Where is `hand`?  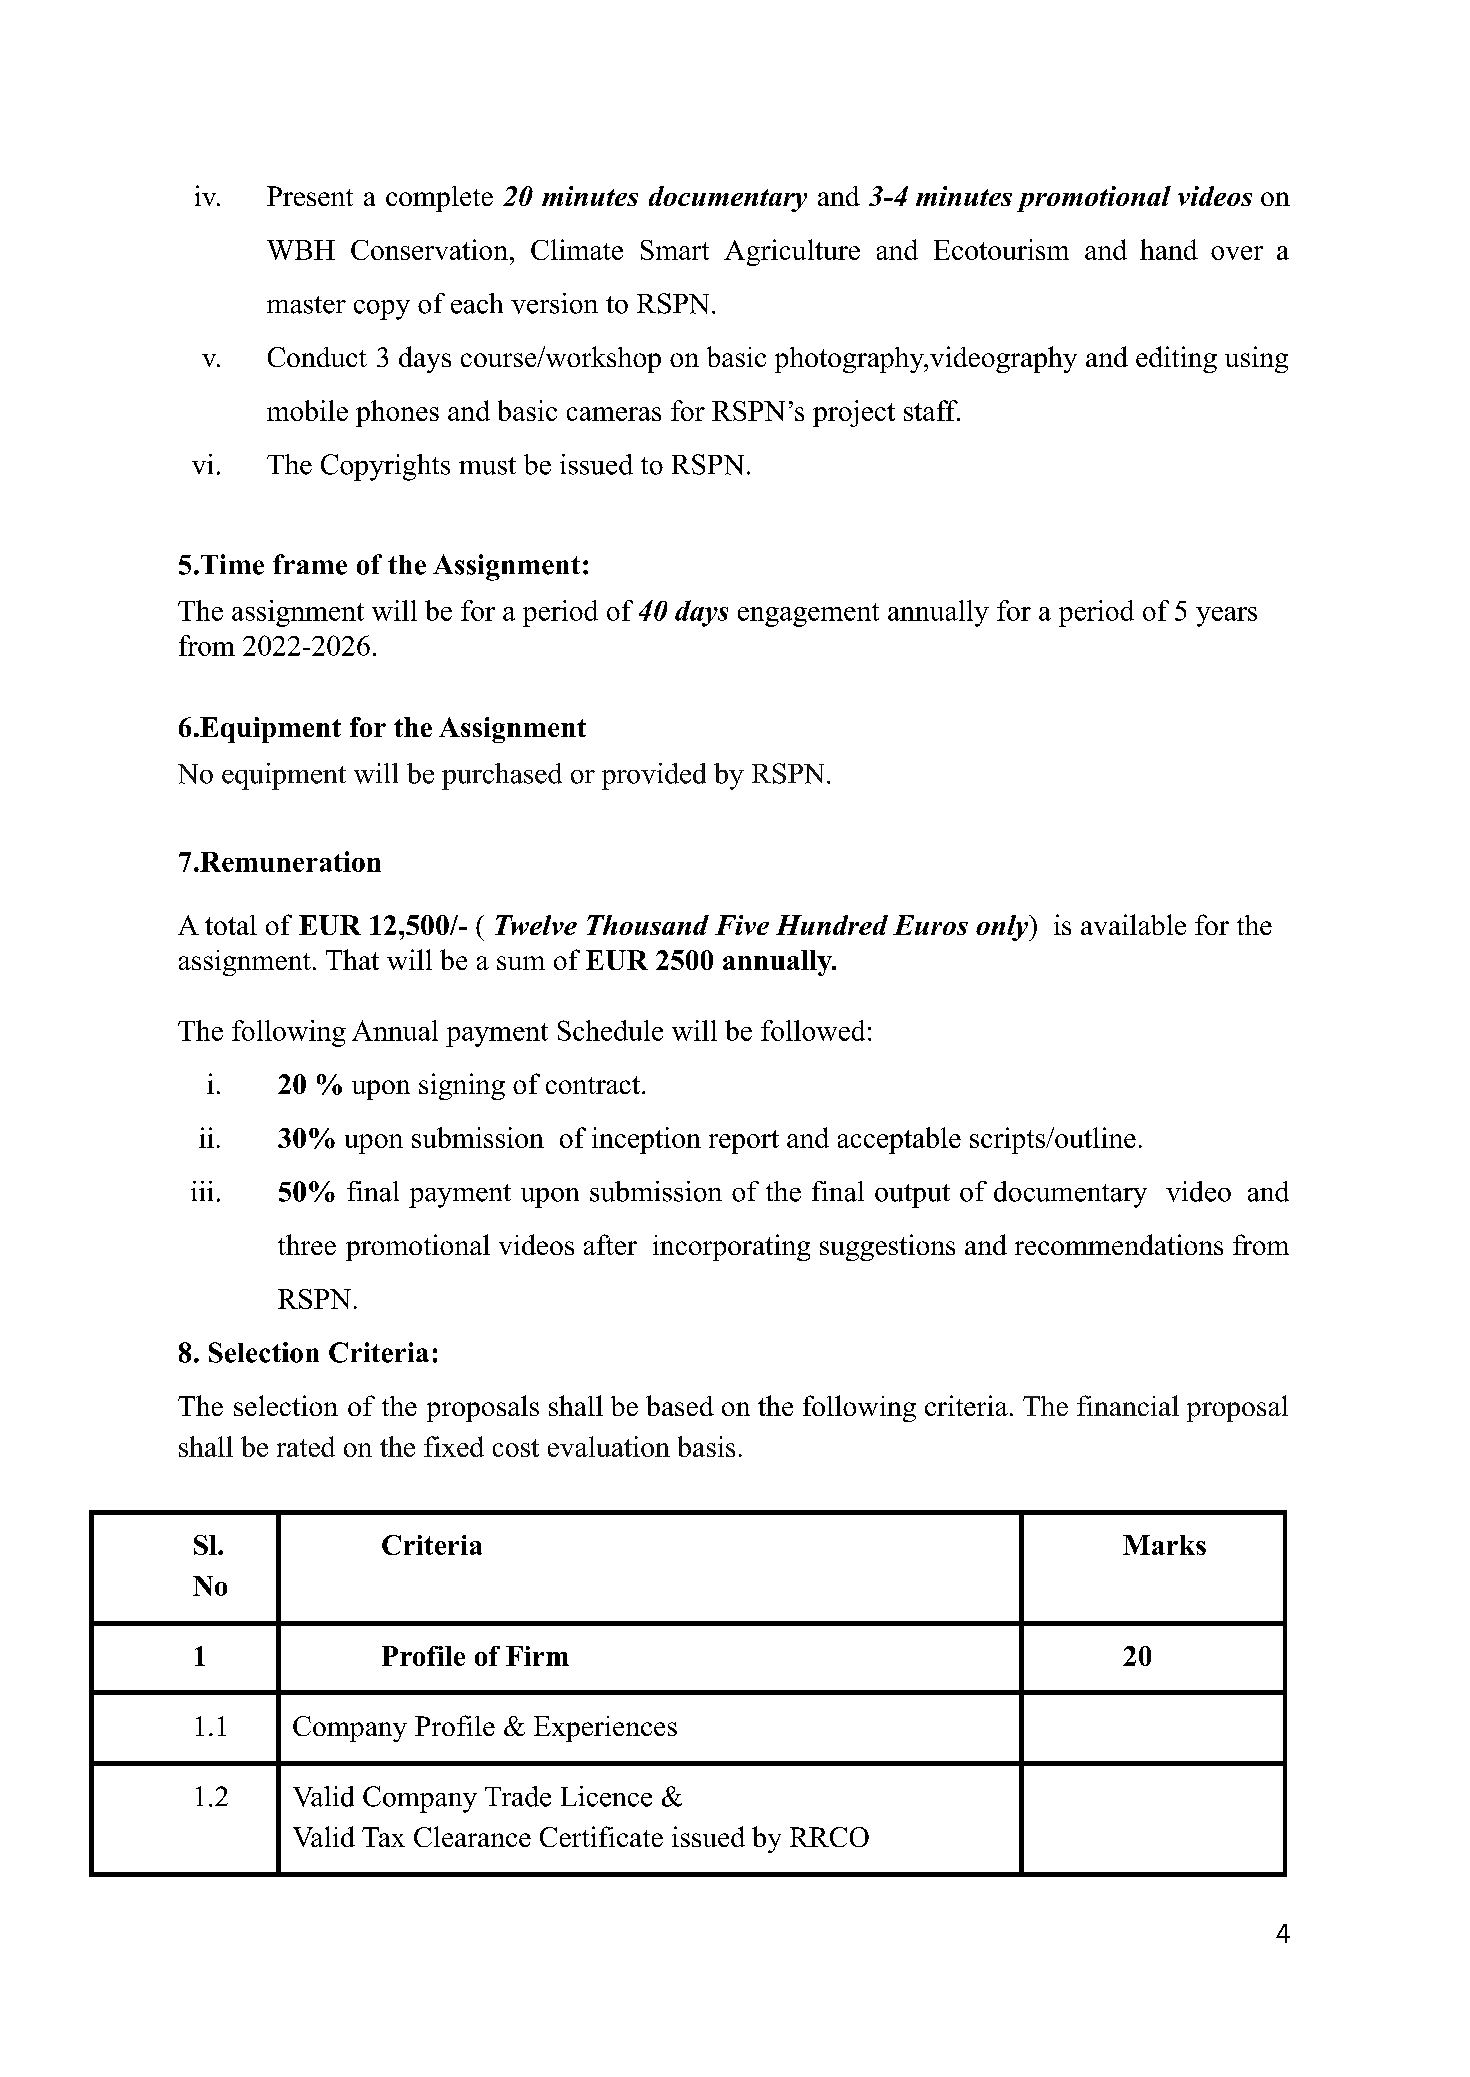
hand is located at coordinates (1169, 249).
